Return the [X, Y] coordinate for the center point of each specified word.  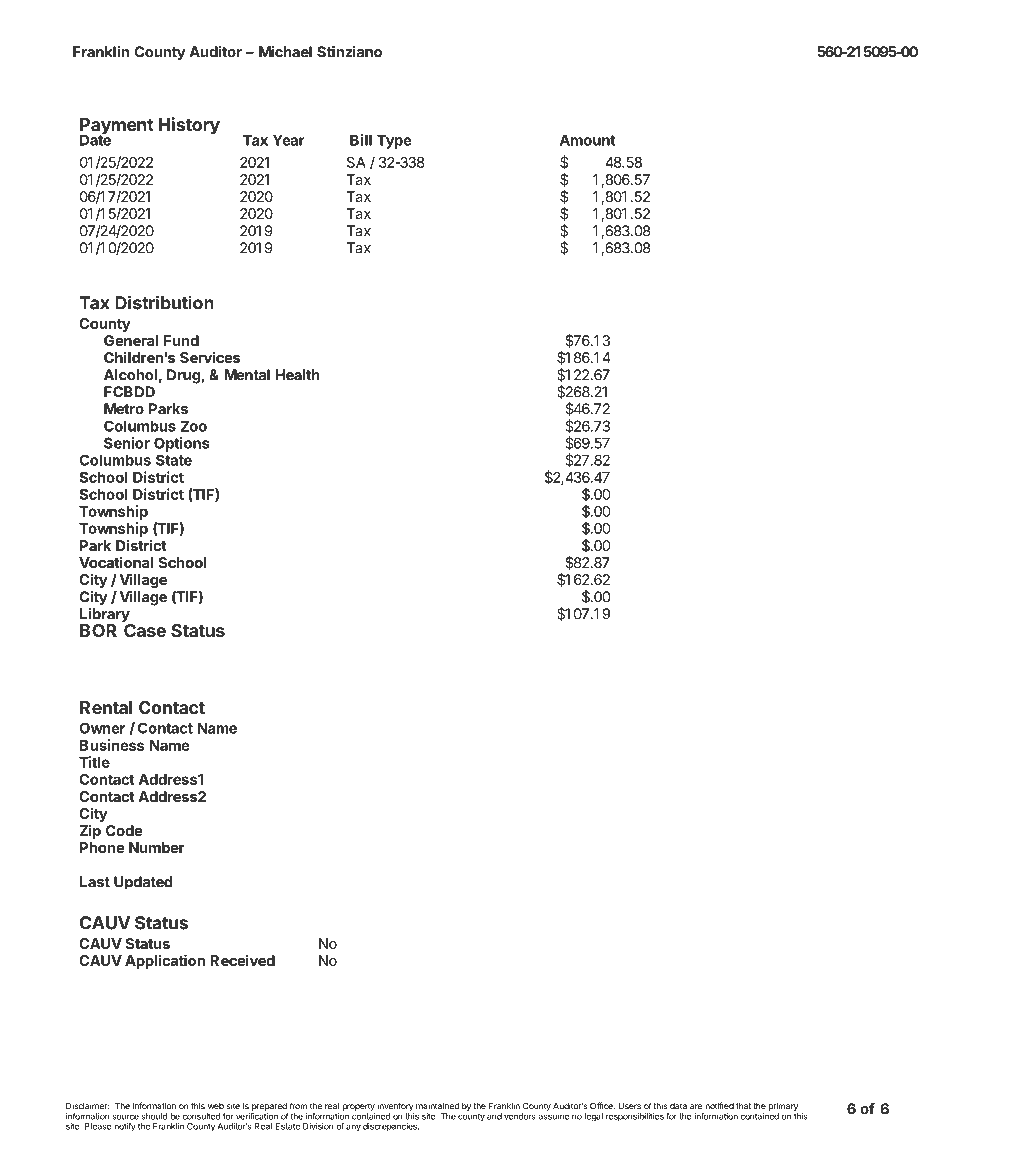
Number [157, 847]
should [155, 1116]
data [678, 1106]
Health [297, 375]
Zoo [194, 426]
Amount [588, 140]
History [189, 125]
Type [394, 141]
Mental [247, 375]
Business [112, 745]
